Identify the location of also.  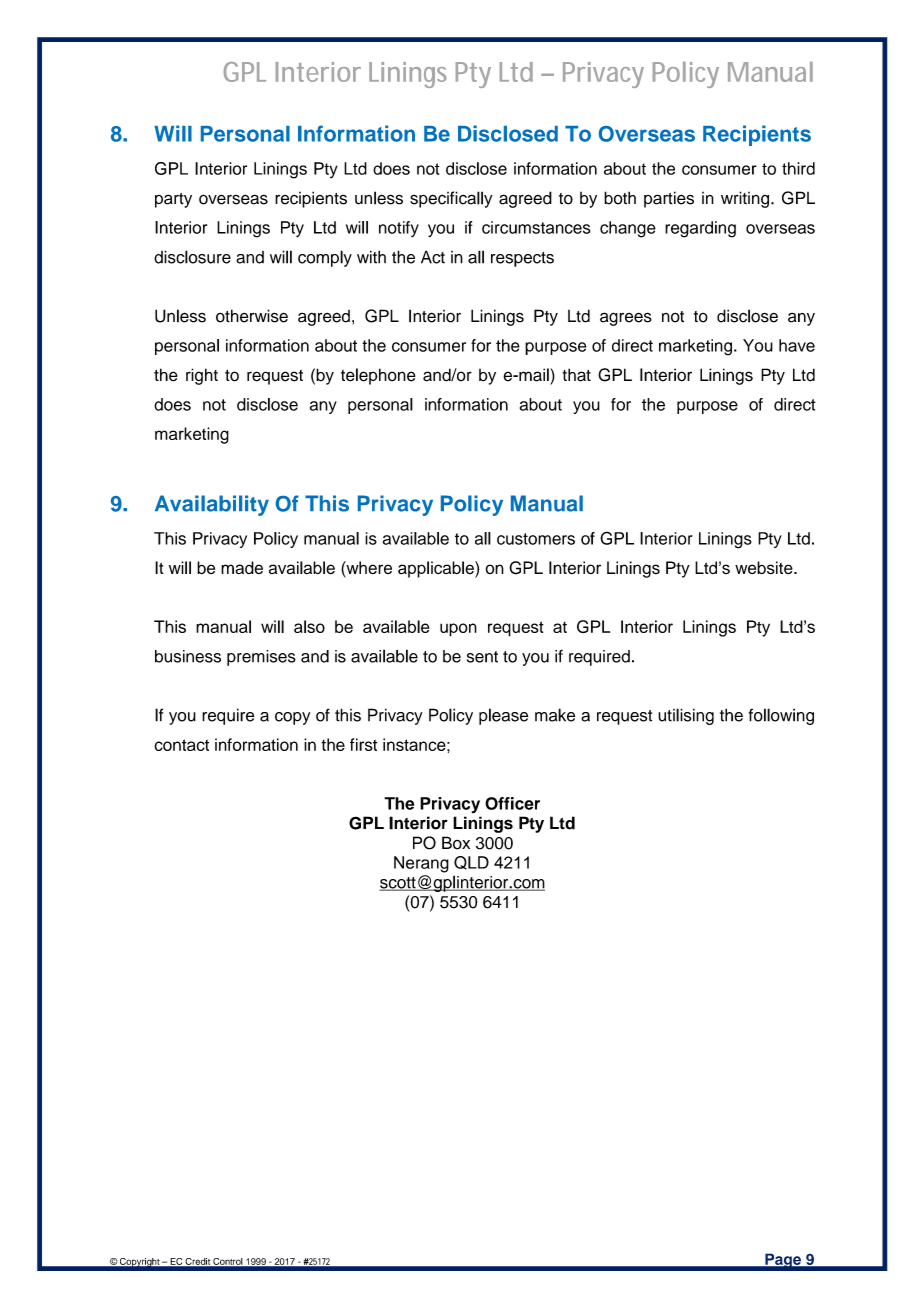
(309, 626).
